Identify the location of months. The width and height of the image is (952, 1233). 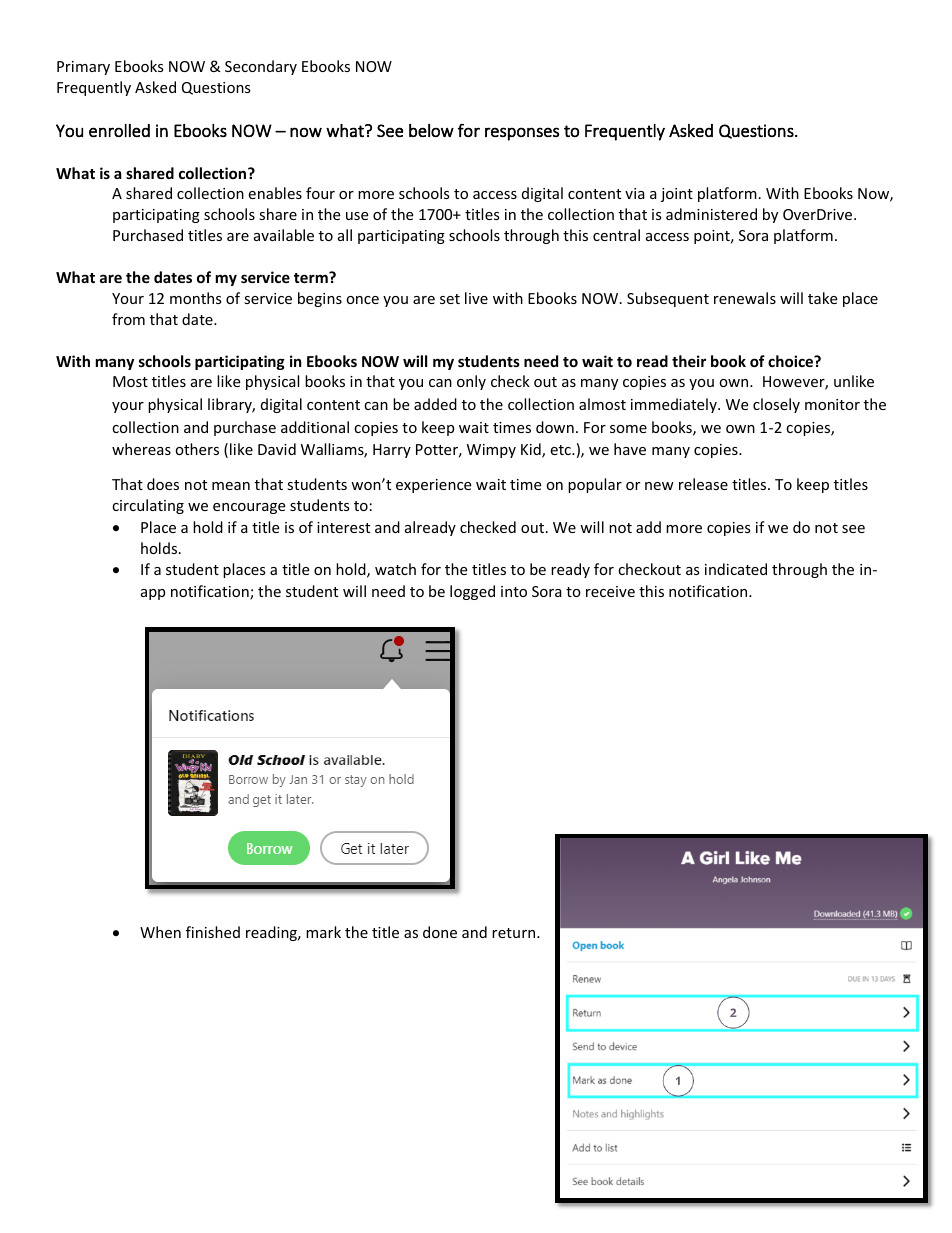
(196, 298).
